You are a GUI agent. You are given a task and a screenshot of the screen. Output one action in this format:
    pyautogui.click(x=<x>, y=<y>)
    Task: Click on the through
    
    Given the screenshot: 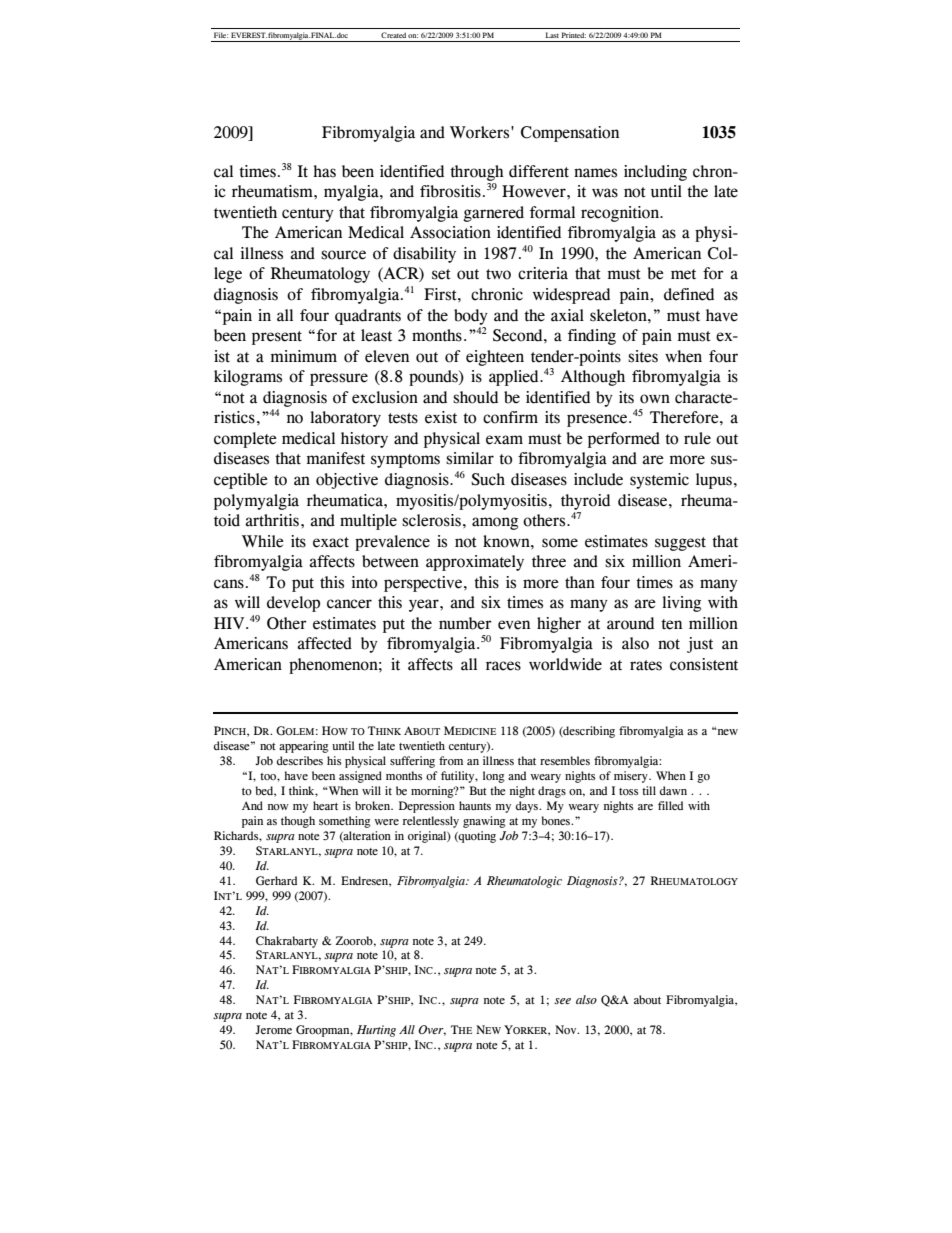 What is the action you would take?
    pyautogui.click(x=477, y=173)
